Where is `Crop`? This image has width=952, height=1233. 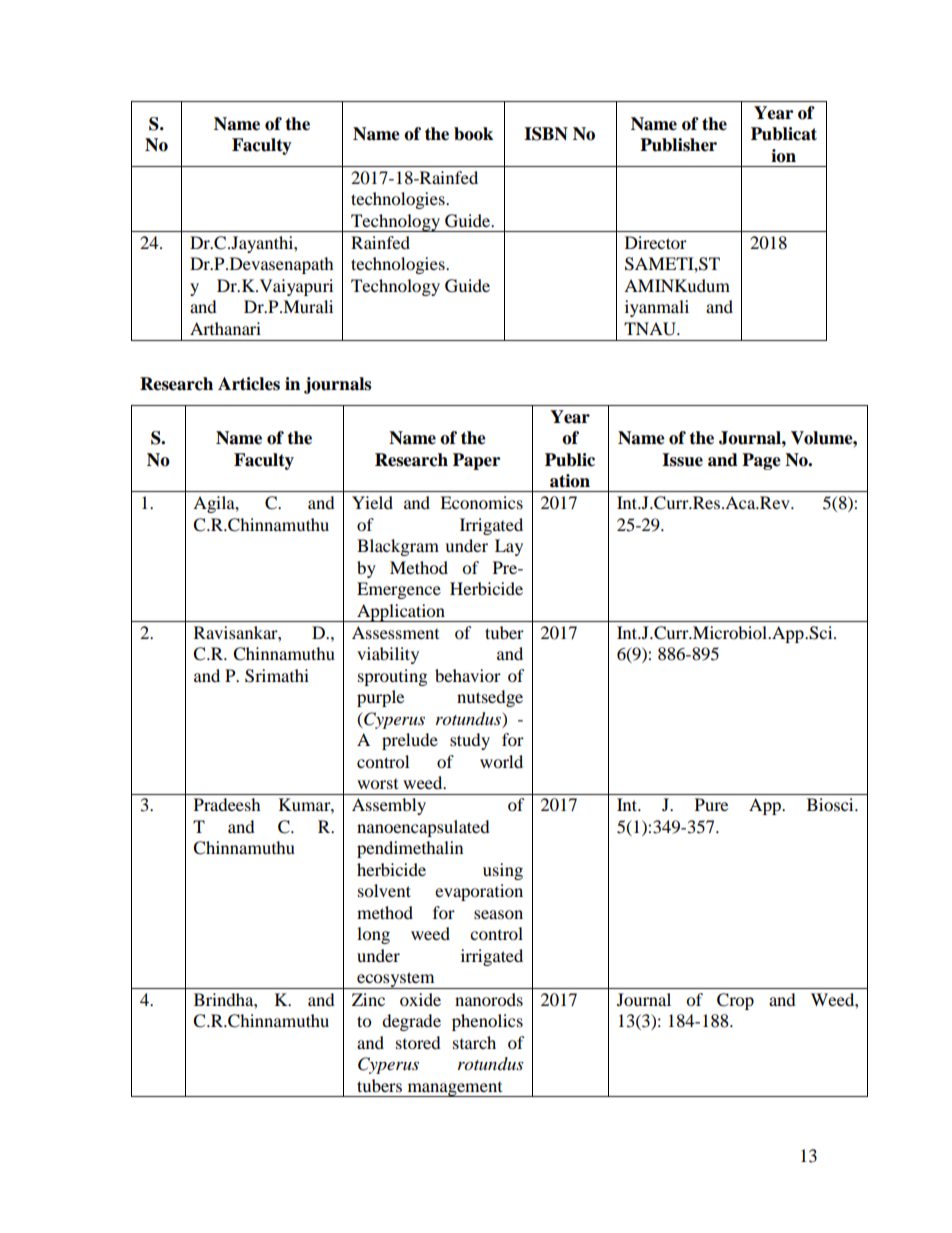 Crop is located at coordinates (735, 1001).
